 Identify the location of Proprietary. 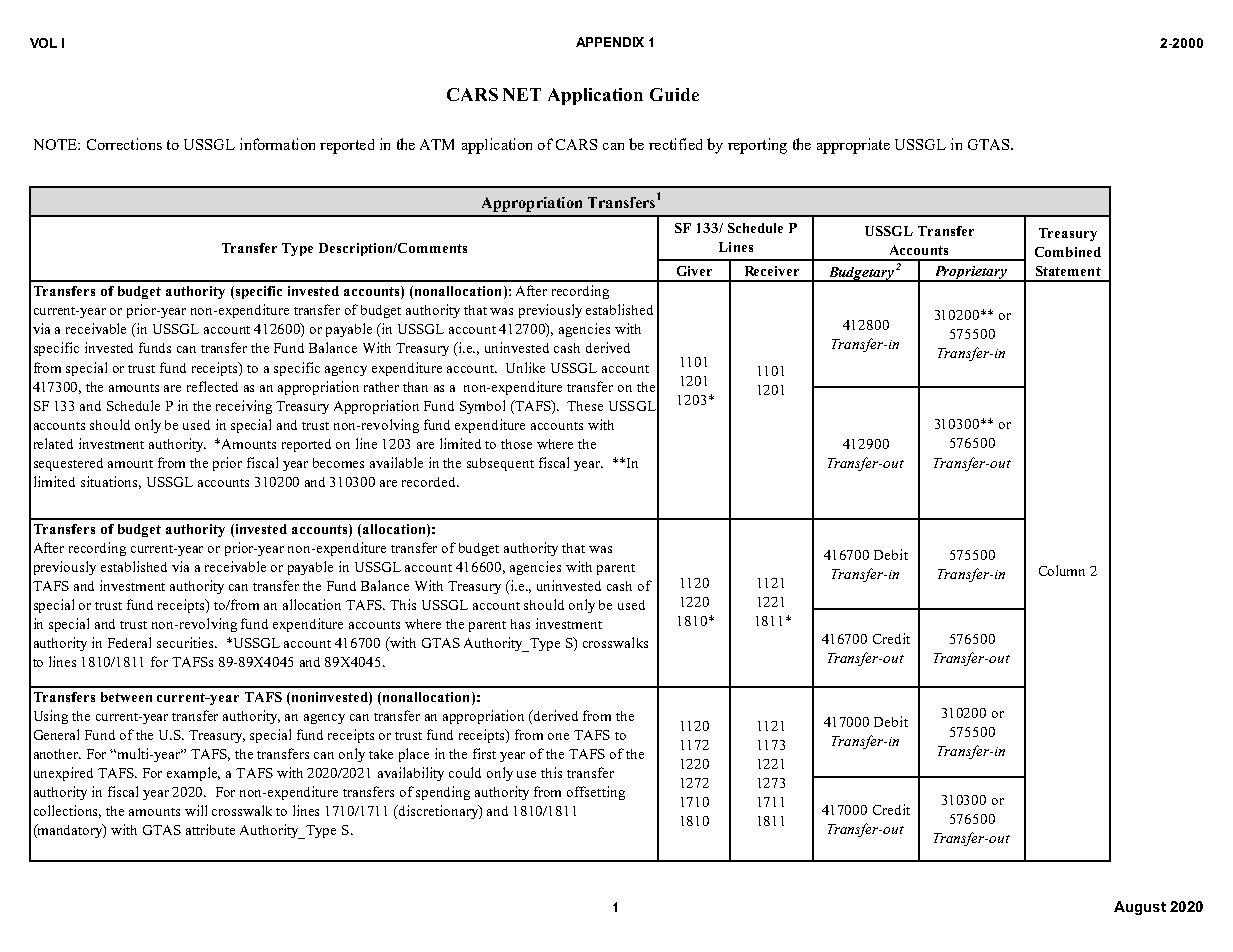
(971, 274).
